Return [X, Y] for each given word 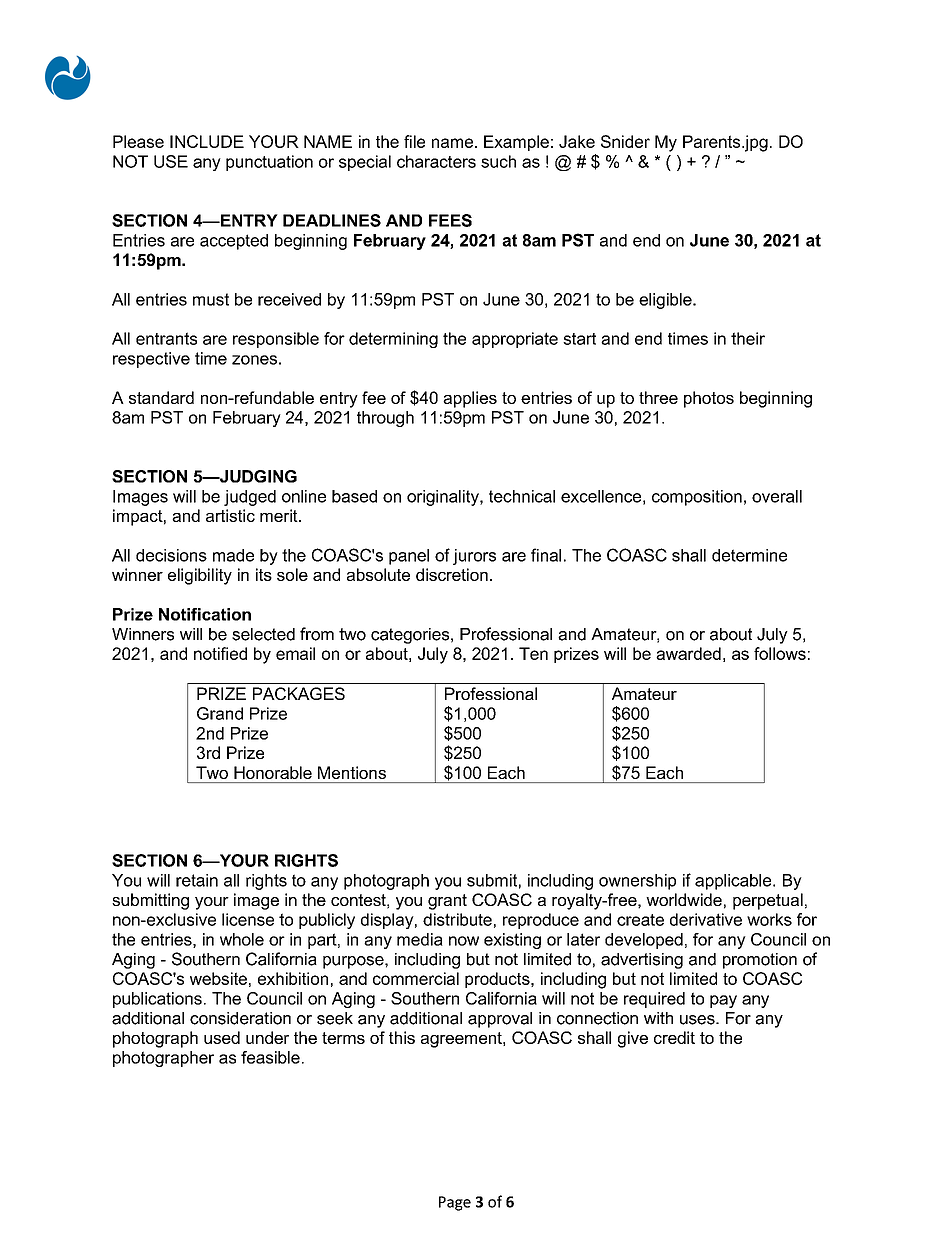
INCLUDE [207, 141]
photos [709, 399]
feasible [270, 1057]
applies [470, 399]
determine [749, 555]
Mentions [352, 772]
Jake [577, 141]
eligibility [200, 576]
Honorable [273, 772]
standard [161, 397]
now [464, 941]
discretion [452, 574]
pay [723, 1001]
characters [436, 161]
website [218, 978]
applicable [734, 882]
